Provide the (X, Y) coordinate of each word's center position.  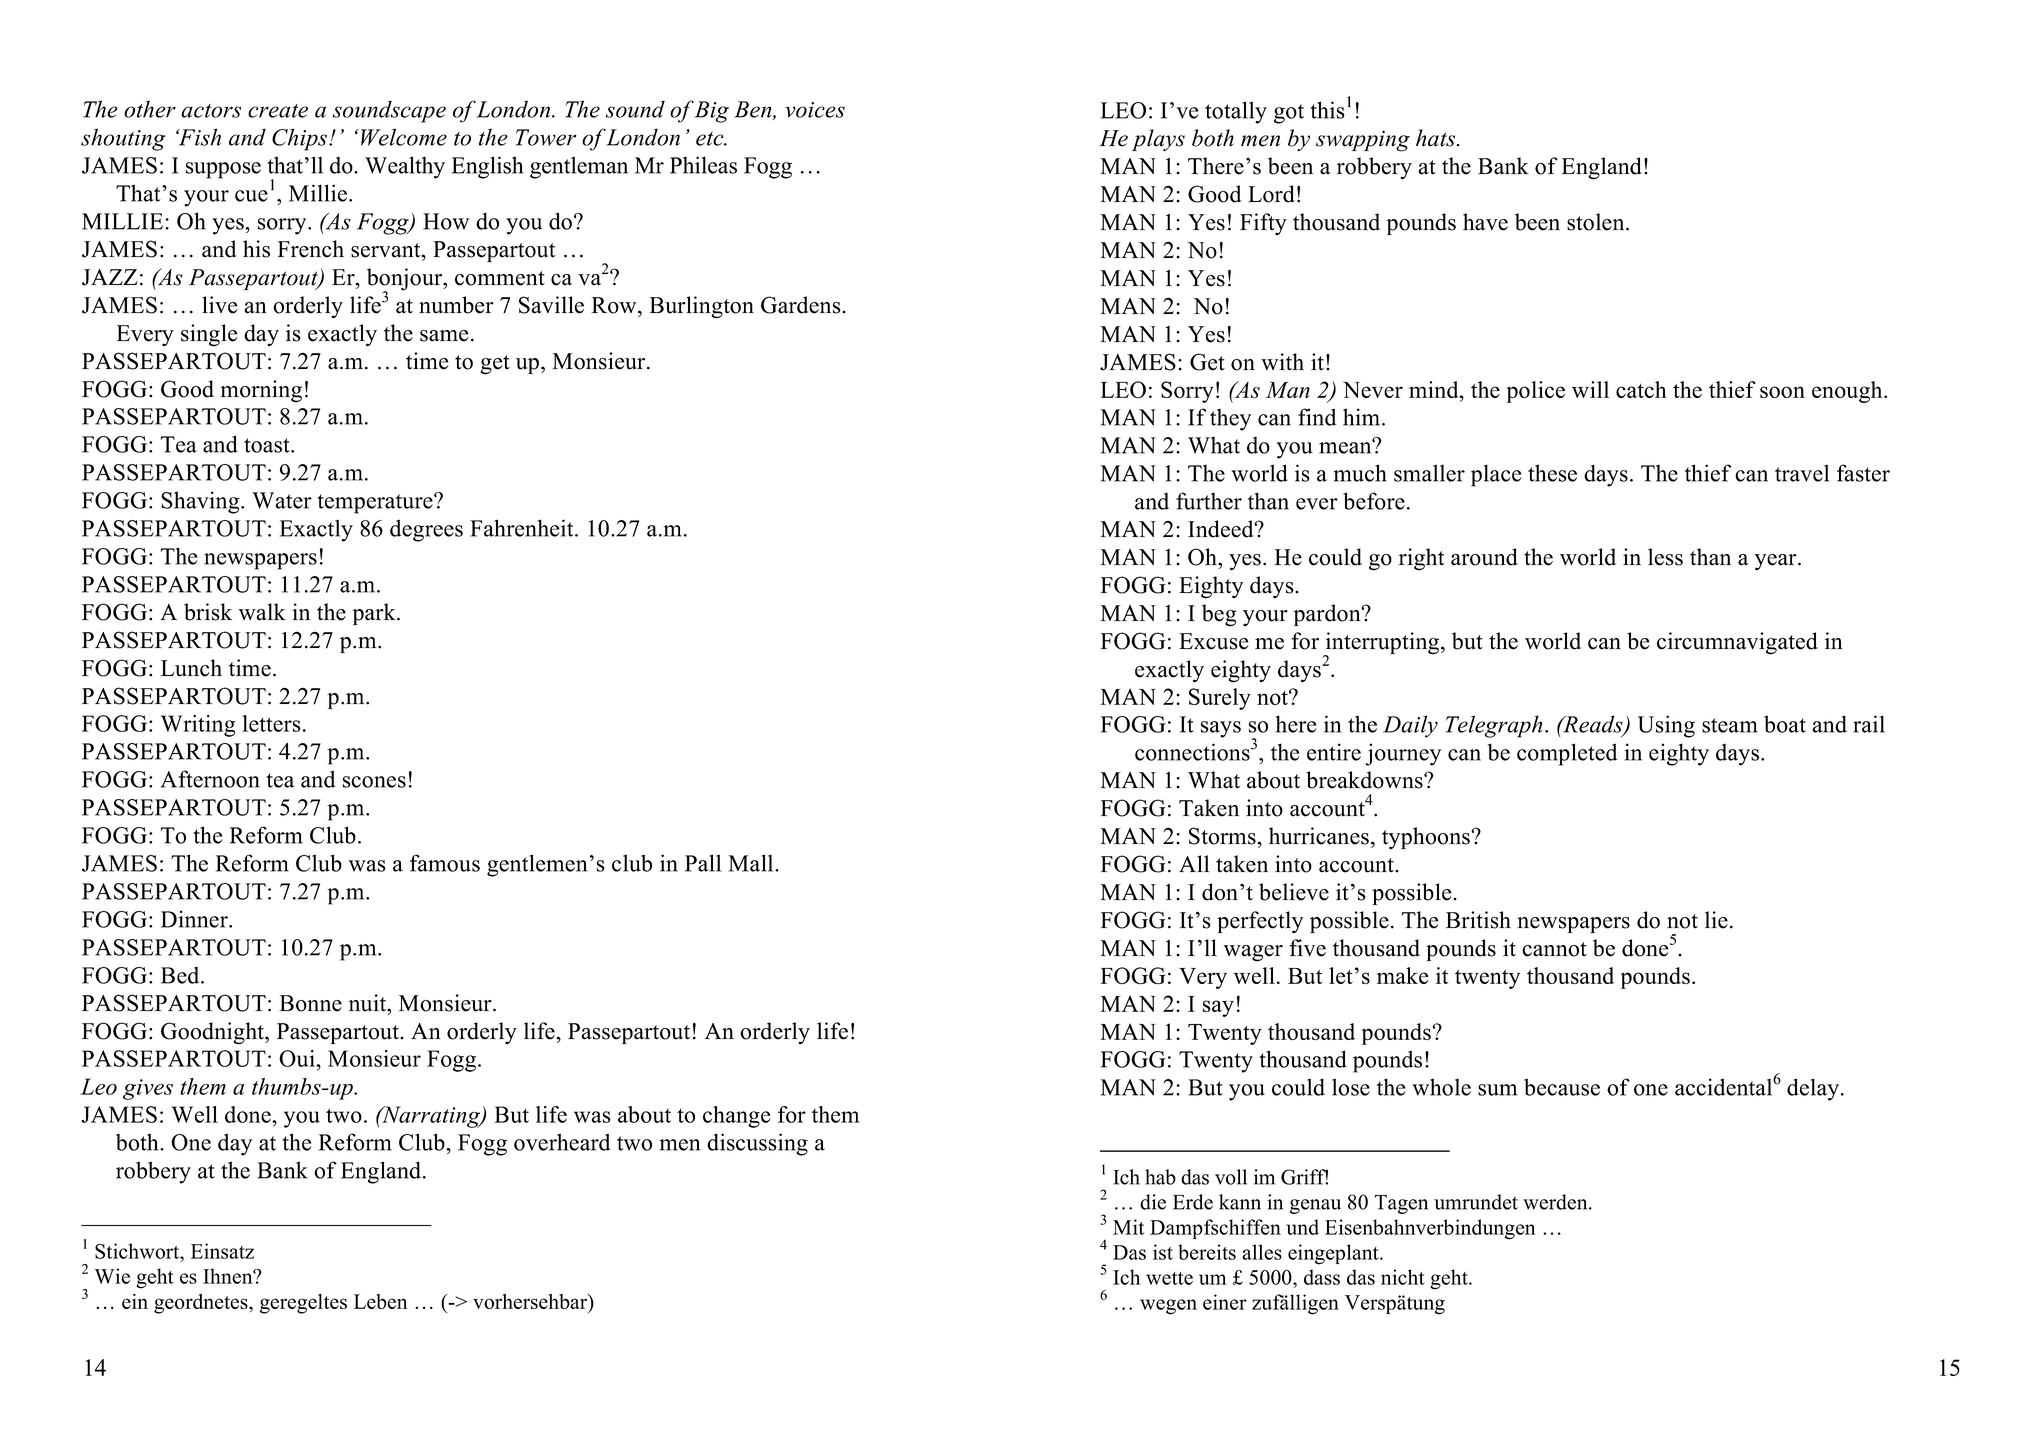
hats (1437, 138)
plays (1158, 140)
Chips (301, 139)
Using (1666, 726)
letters (272, 723)
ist (1163, 1252)
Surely (1220, 699)
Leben (381, 1301)
